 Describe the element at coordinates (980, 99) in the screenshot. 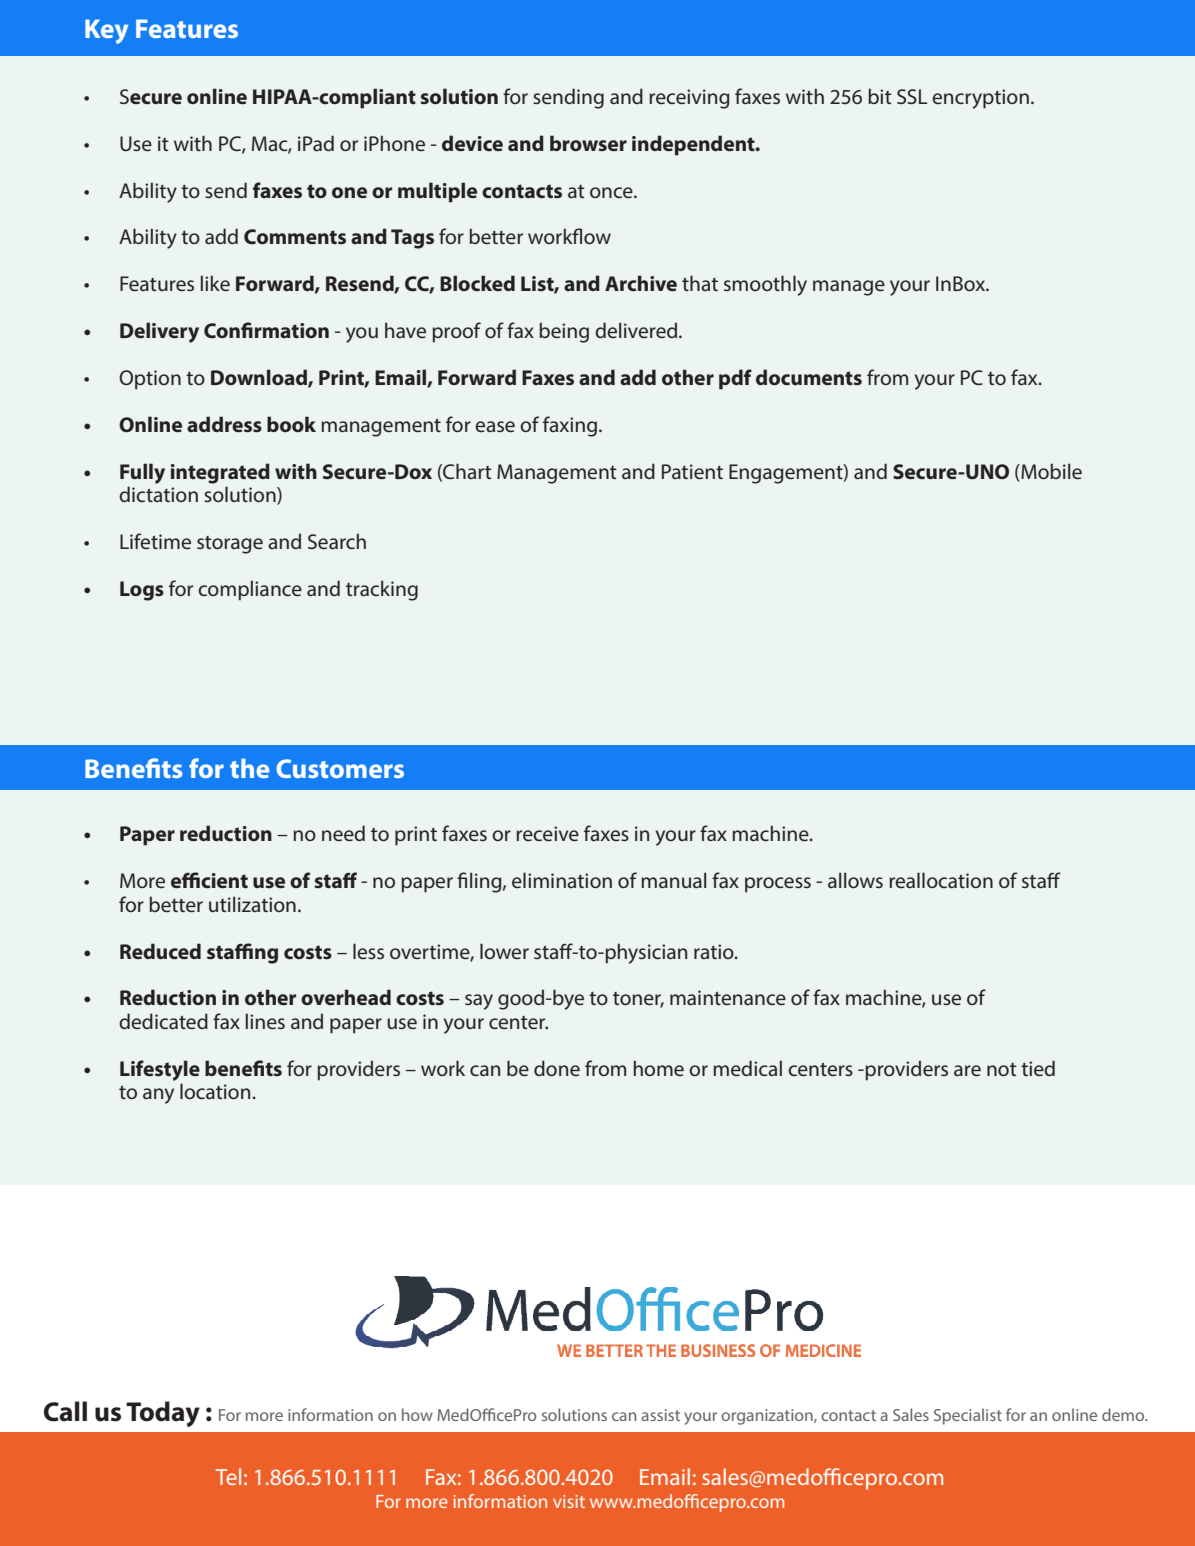

I see `encryption` at that location.
